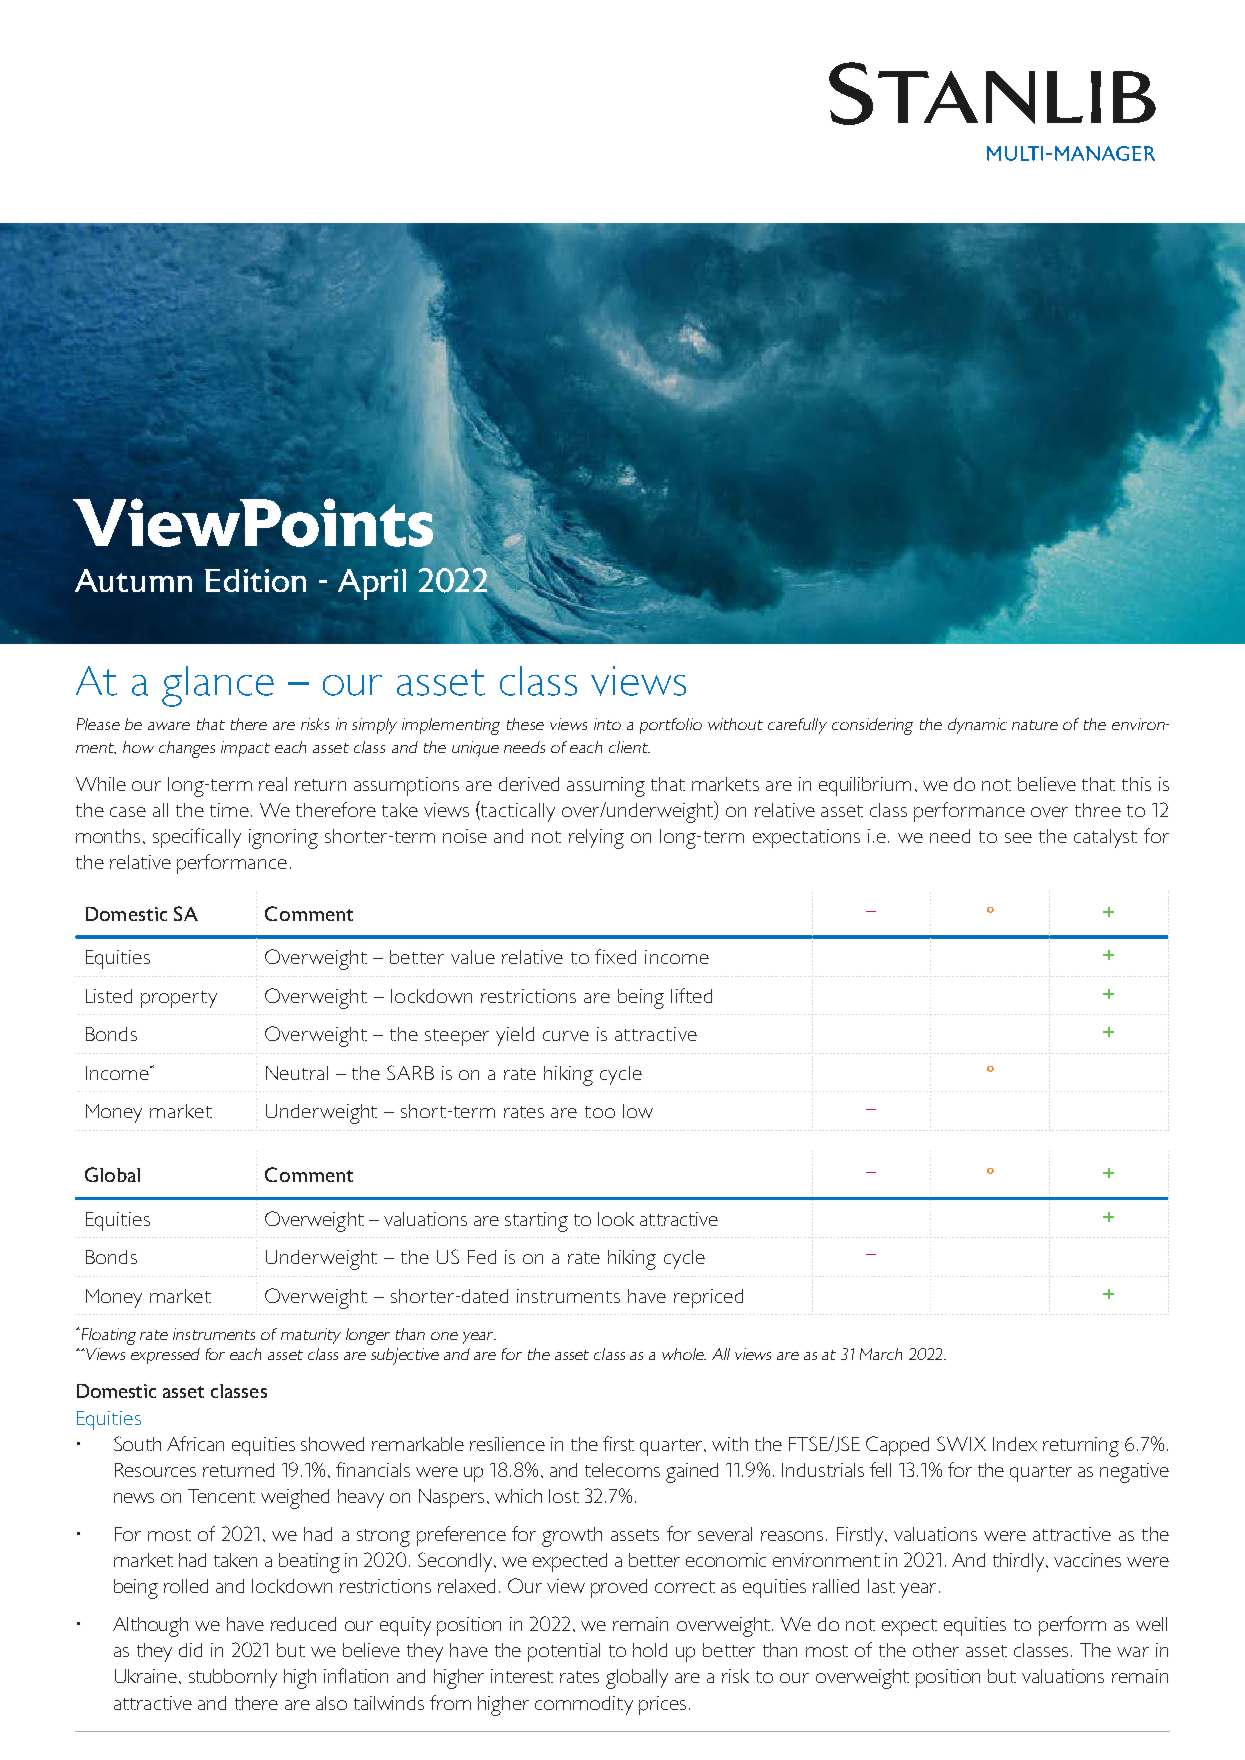 Image resolution: width=1245 pixels, height=1760 pixels. Describe the element at coordinates (195, 1443) in the screenshot. I see `African` at that location.
